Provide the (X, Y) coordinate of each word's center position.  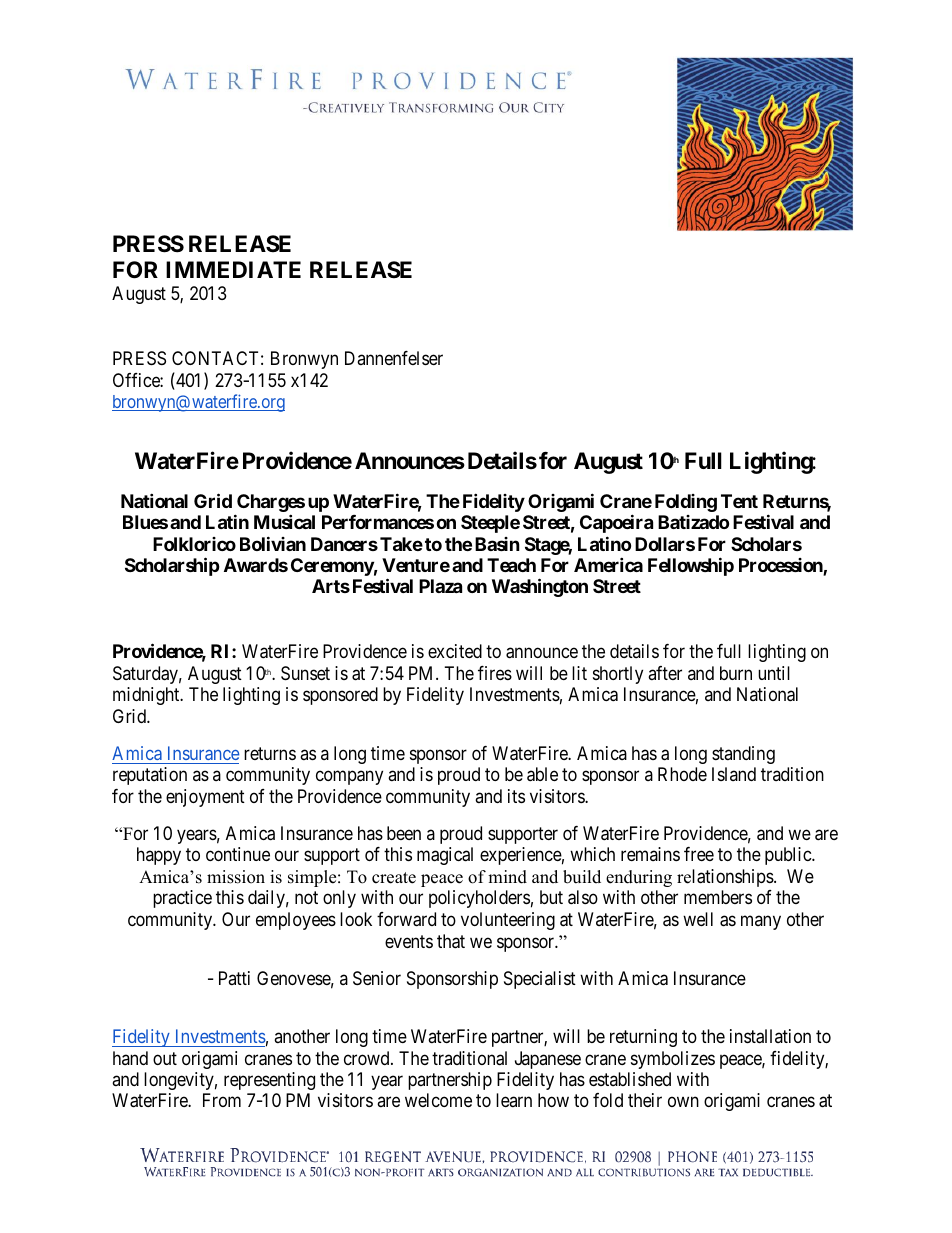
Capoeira (616, 523)
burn (736, 673)
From (222, 1100)
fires (495, 673)
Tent (739, 501)
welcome (438, 1100)
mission (236, 877)
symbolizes (673, 1060)
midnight (147, 696)
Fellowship (691, 566)
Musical (284, 521)
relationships (726, 878)
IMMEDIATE (233, 269)
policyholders (479, 899)
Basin (497, 544)
